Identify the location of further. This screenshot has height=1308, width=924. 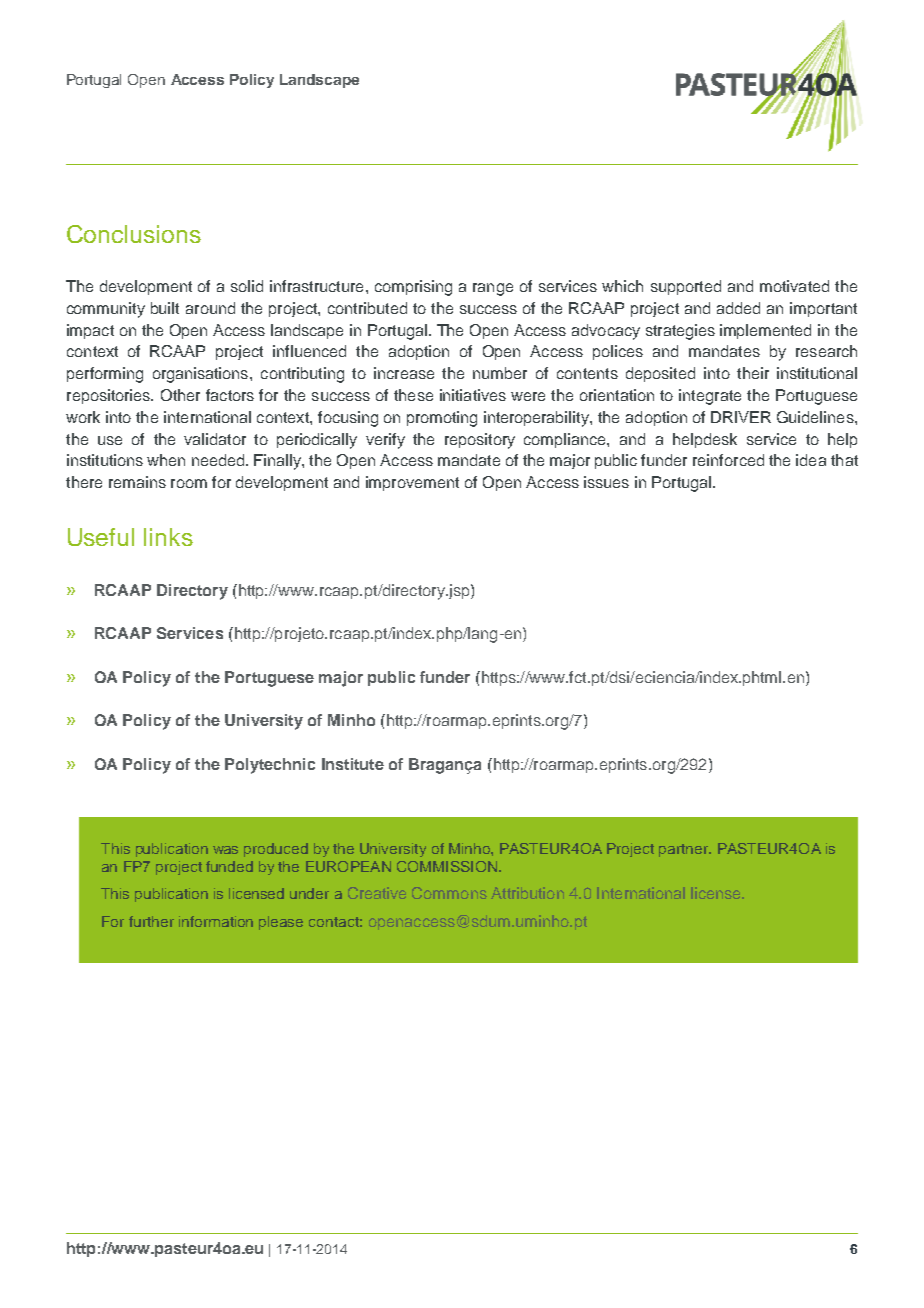
(151, 921).
